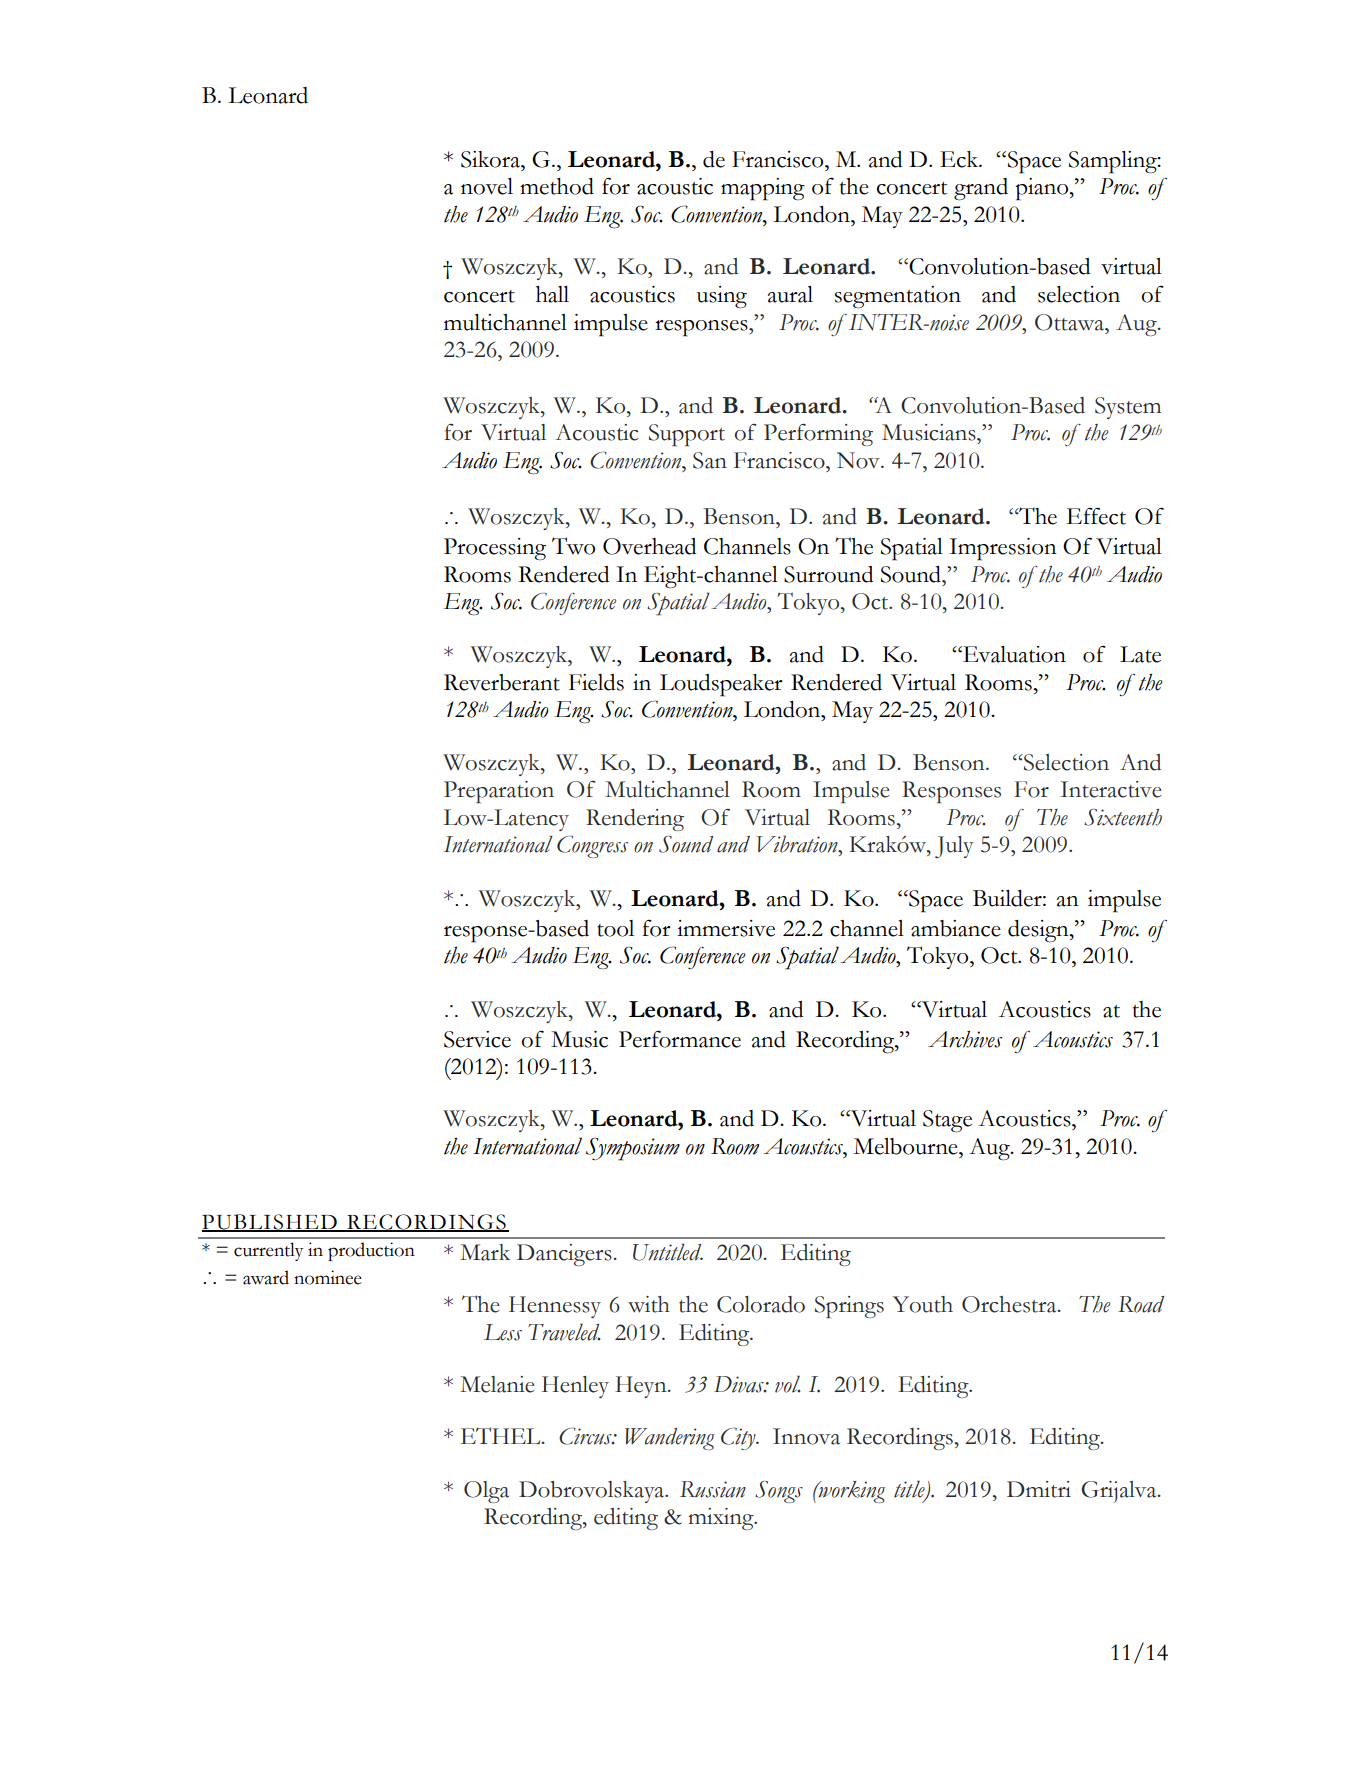 This document has height=1771, width=1369. Describe the element at coordinates (499, 792) in the document. I see `Preparation` at that location.
